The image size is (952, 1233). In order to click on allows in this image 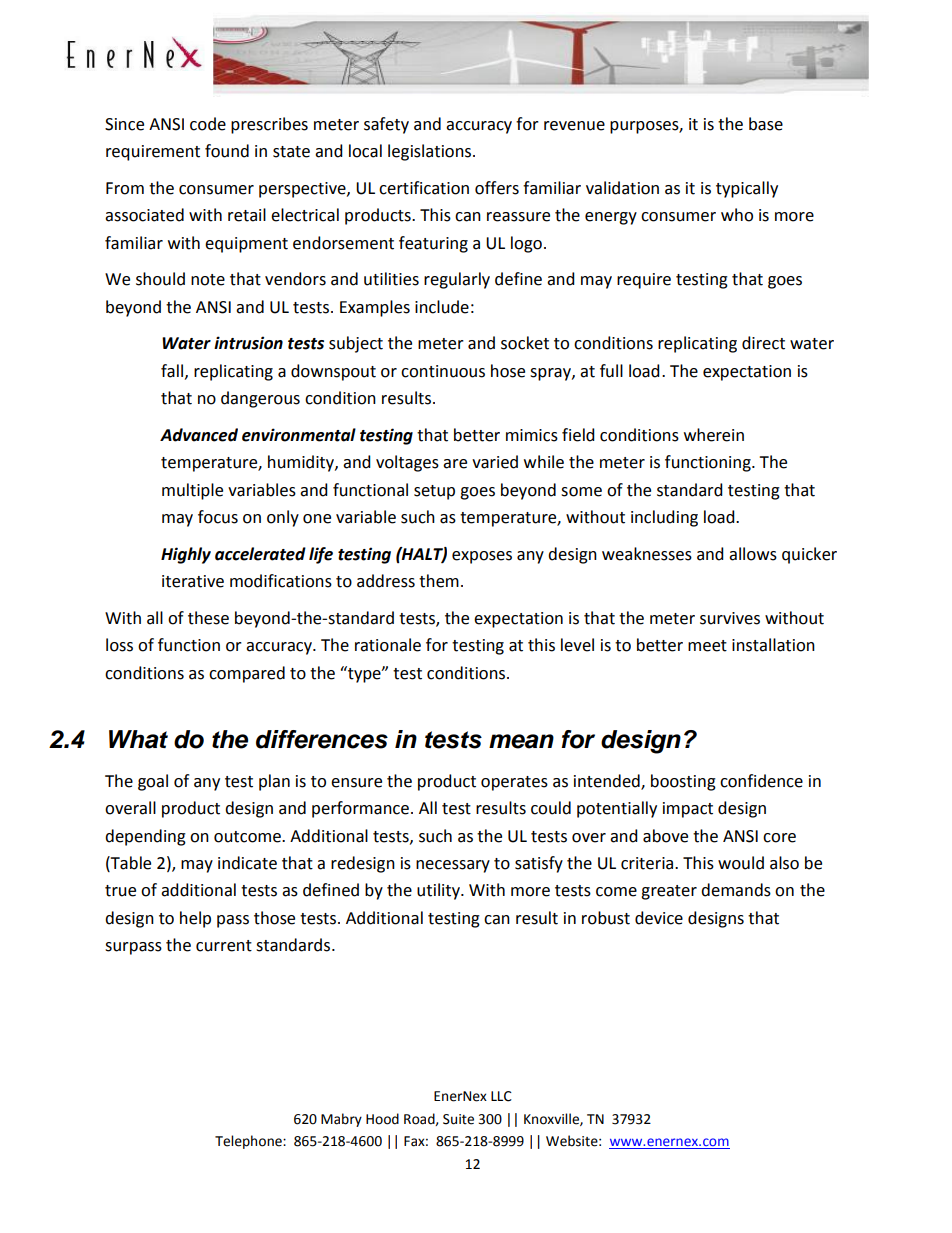, I will do `click(753, 554)`.
